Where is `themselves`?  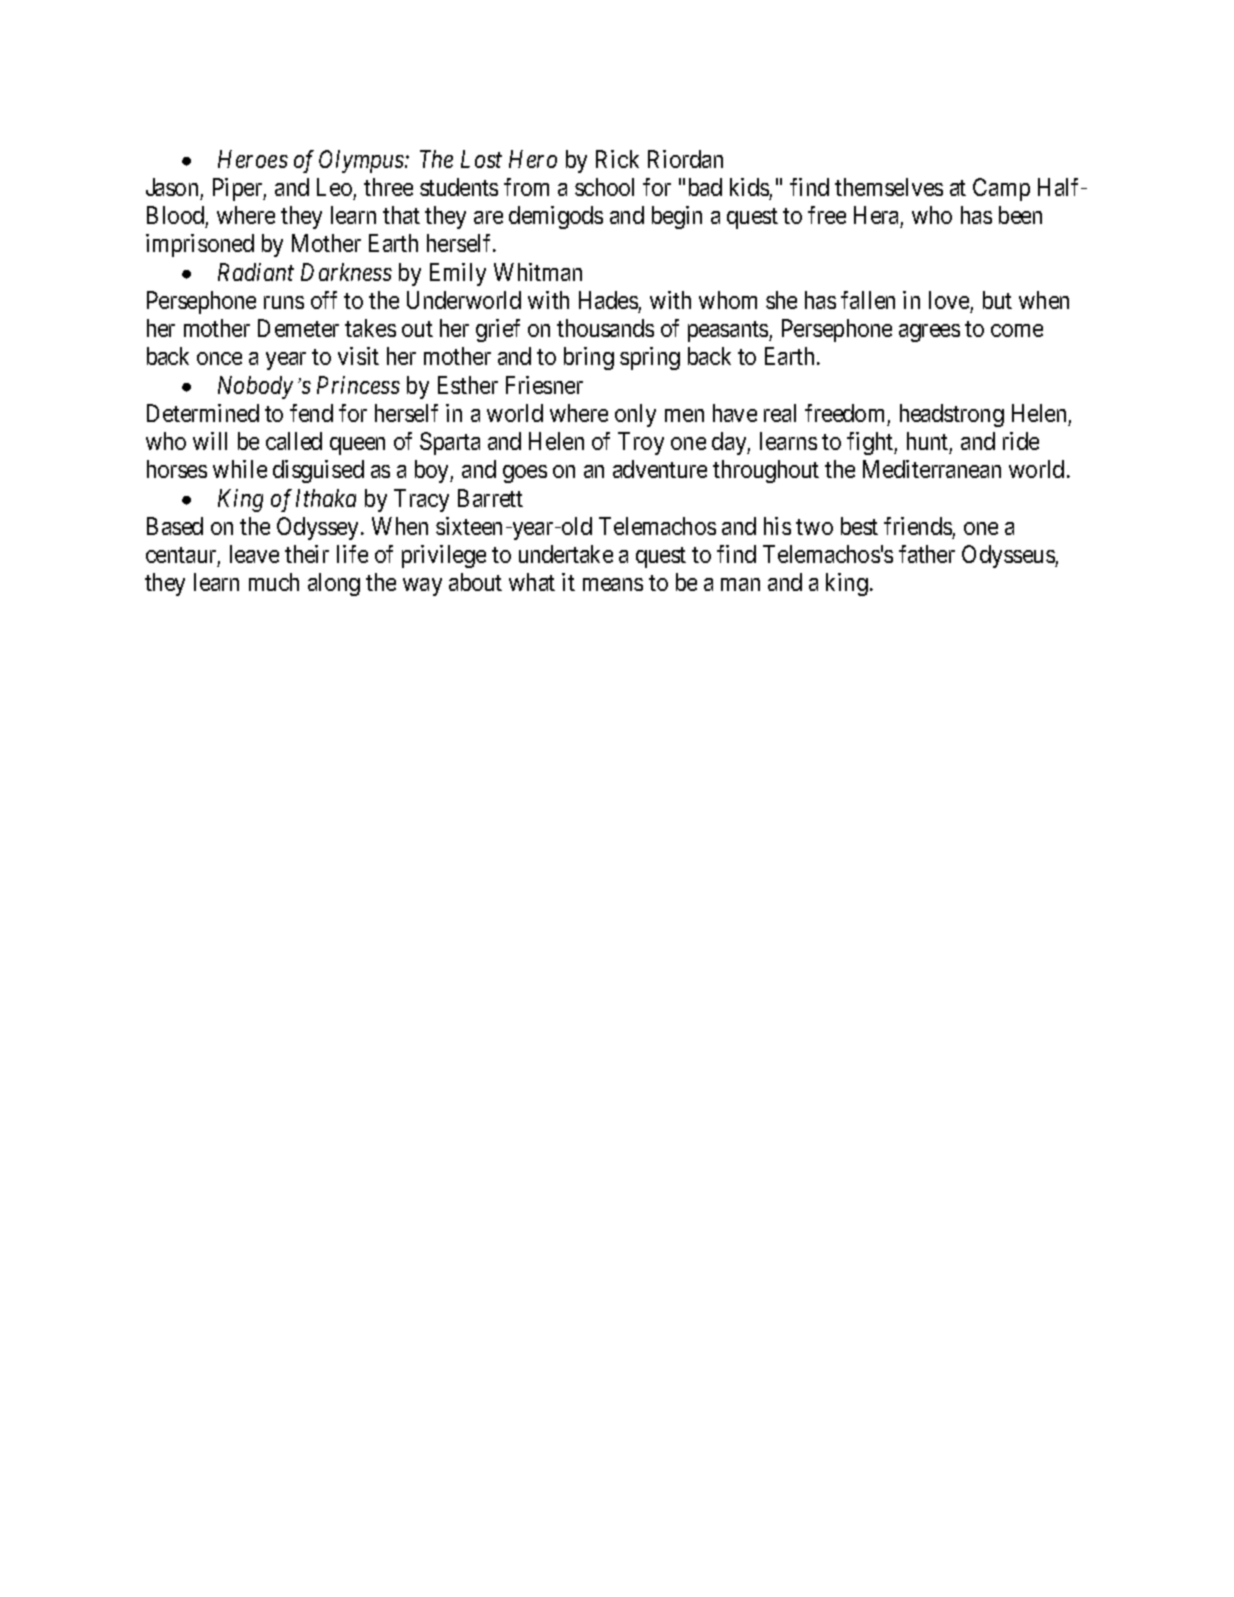 themselves is located at coordinates (889, 187).
